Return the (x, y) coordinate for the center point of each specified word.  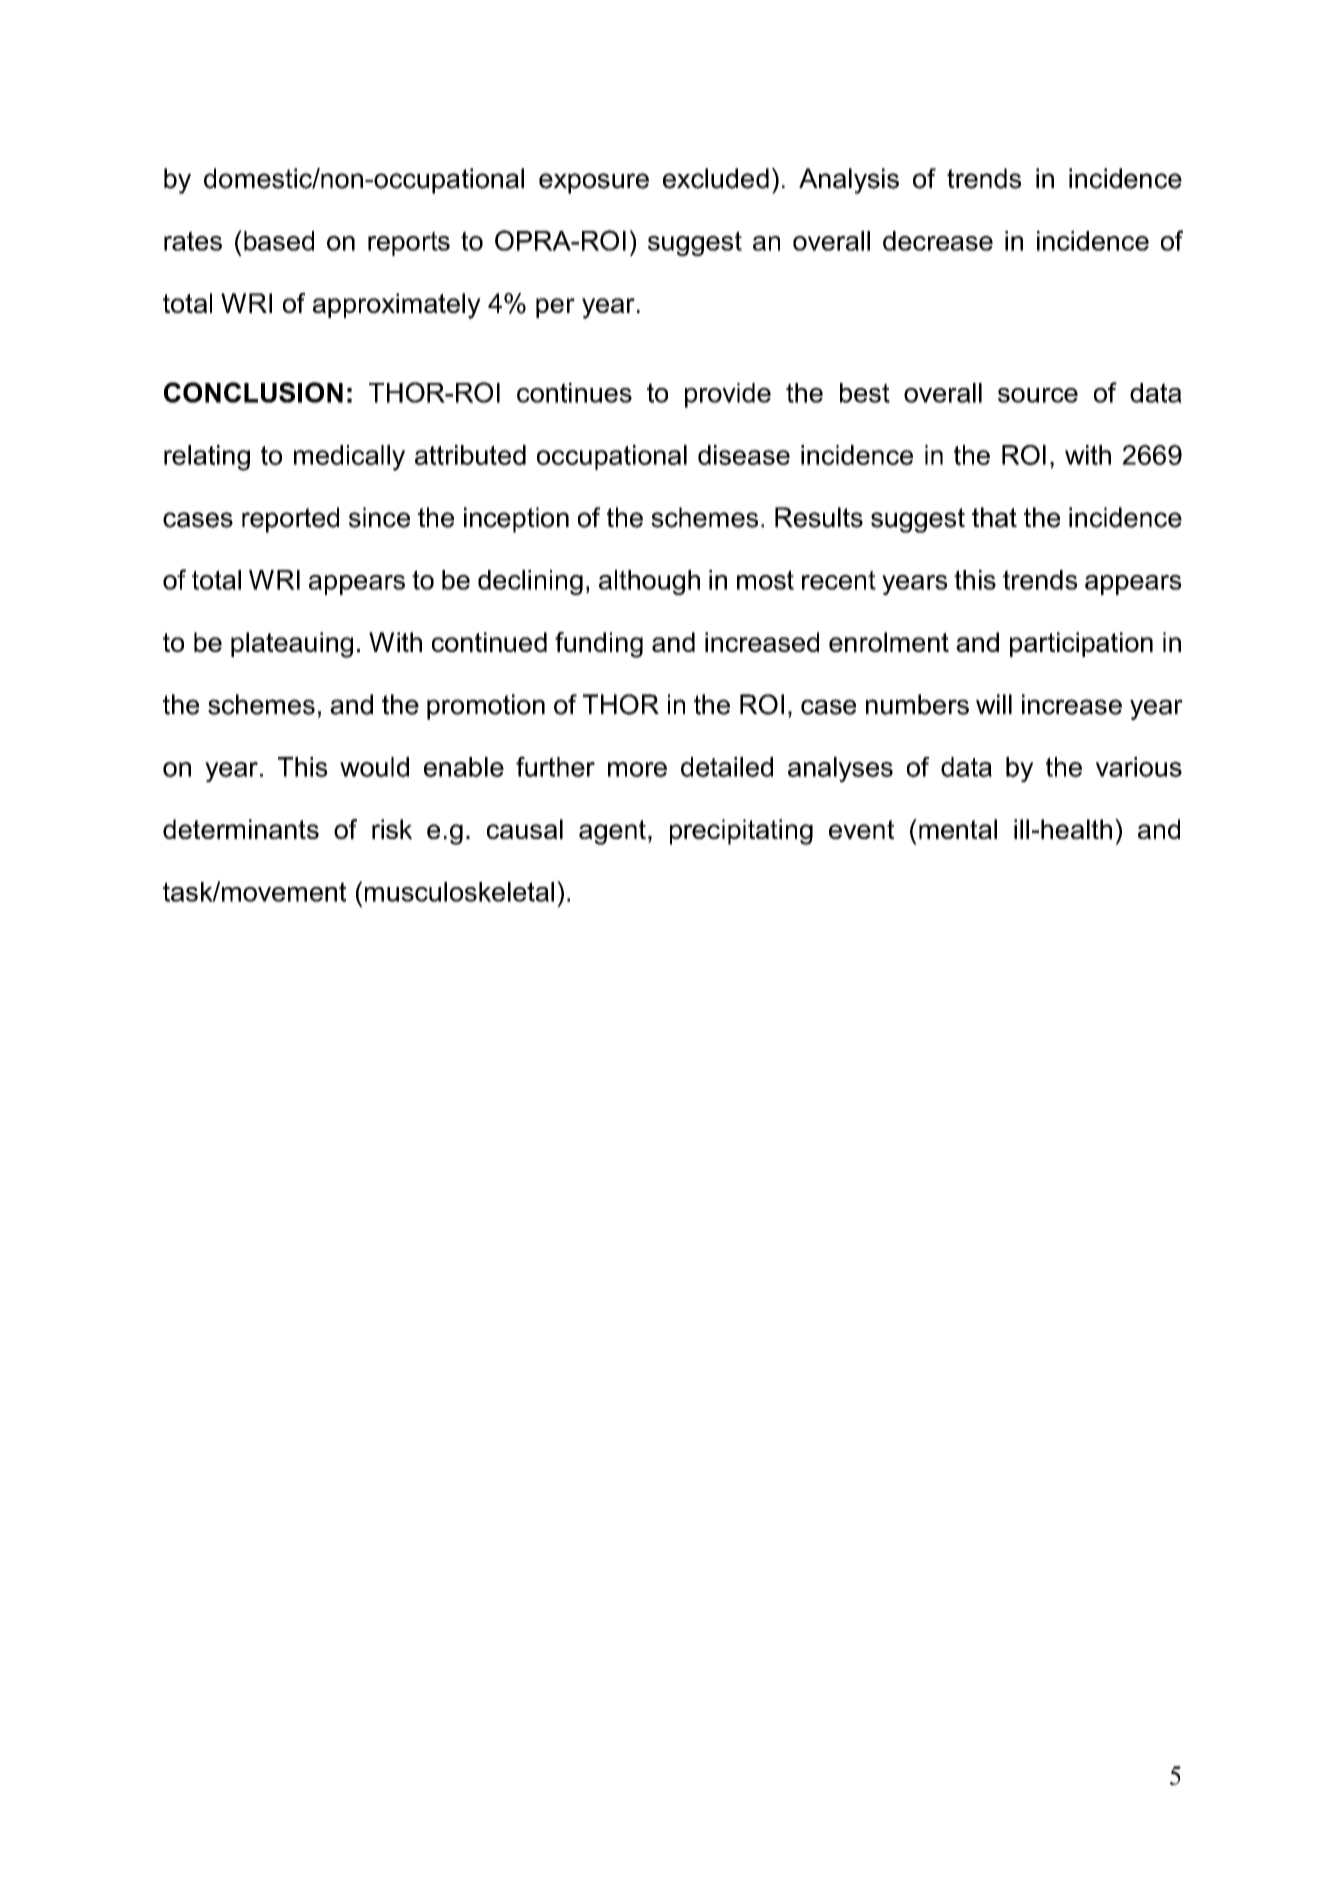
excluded (716, 178)
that (994, 517)
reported (290, 520)
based (279, 241)
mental (958, 829)
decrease (938, 241)
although (649, 582)
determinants (241, 829)
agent (612, 832)
